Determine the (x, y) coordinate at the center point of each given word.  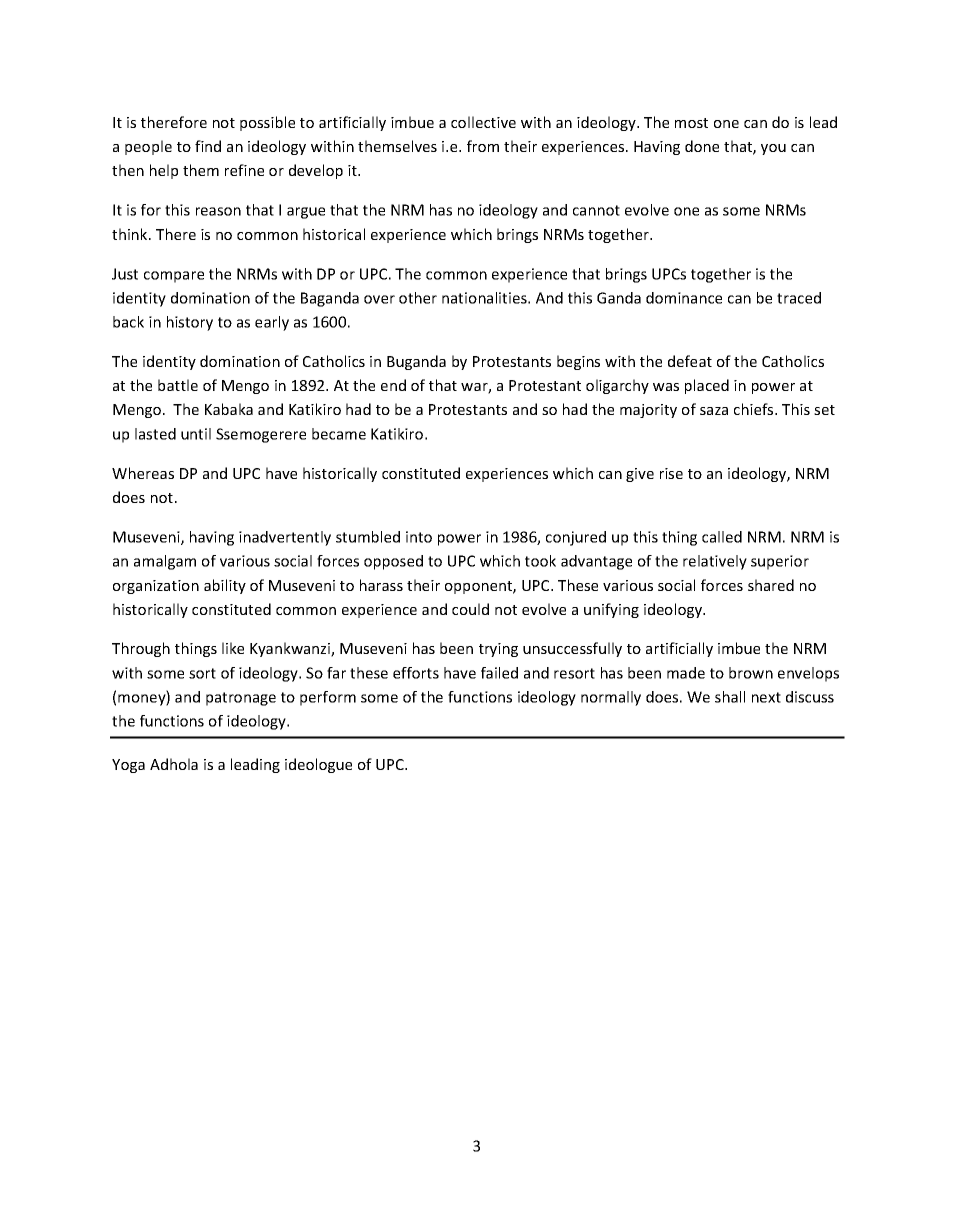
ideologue (318, 765)
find (208, 146)
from (483, 146)
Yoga (128, 766)
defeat (690, 361)
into (419, 537)
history (190, 323)
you (773, 149)
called (722, 537)
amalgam (165, 562)
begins (578, 362)
